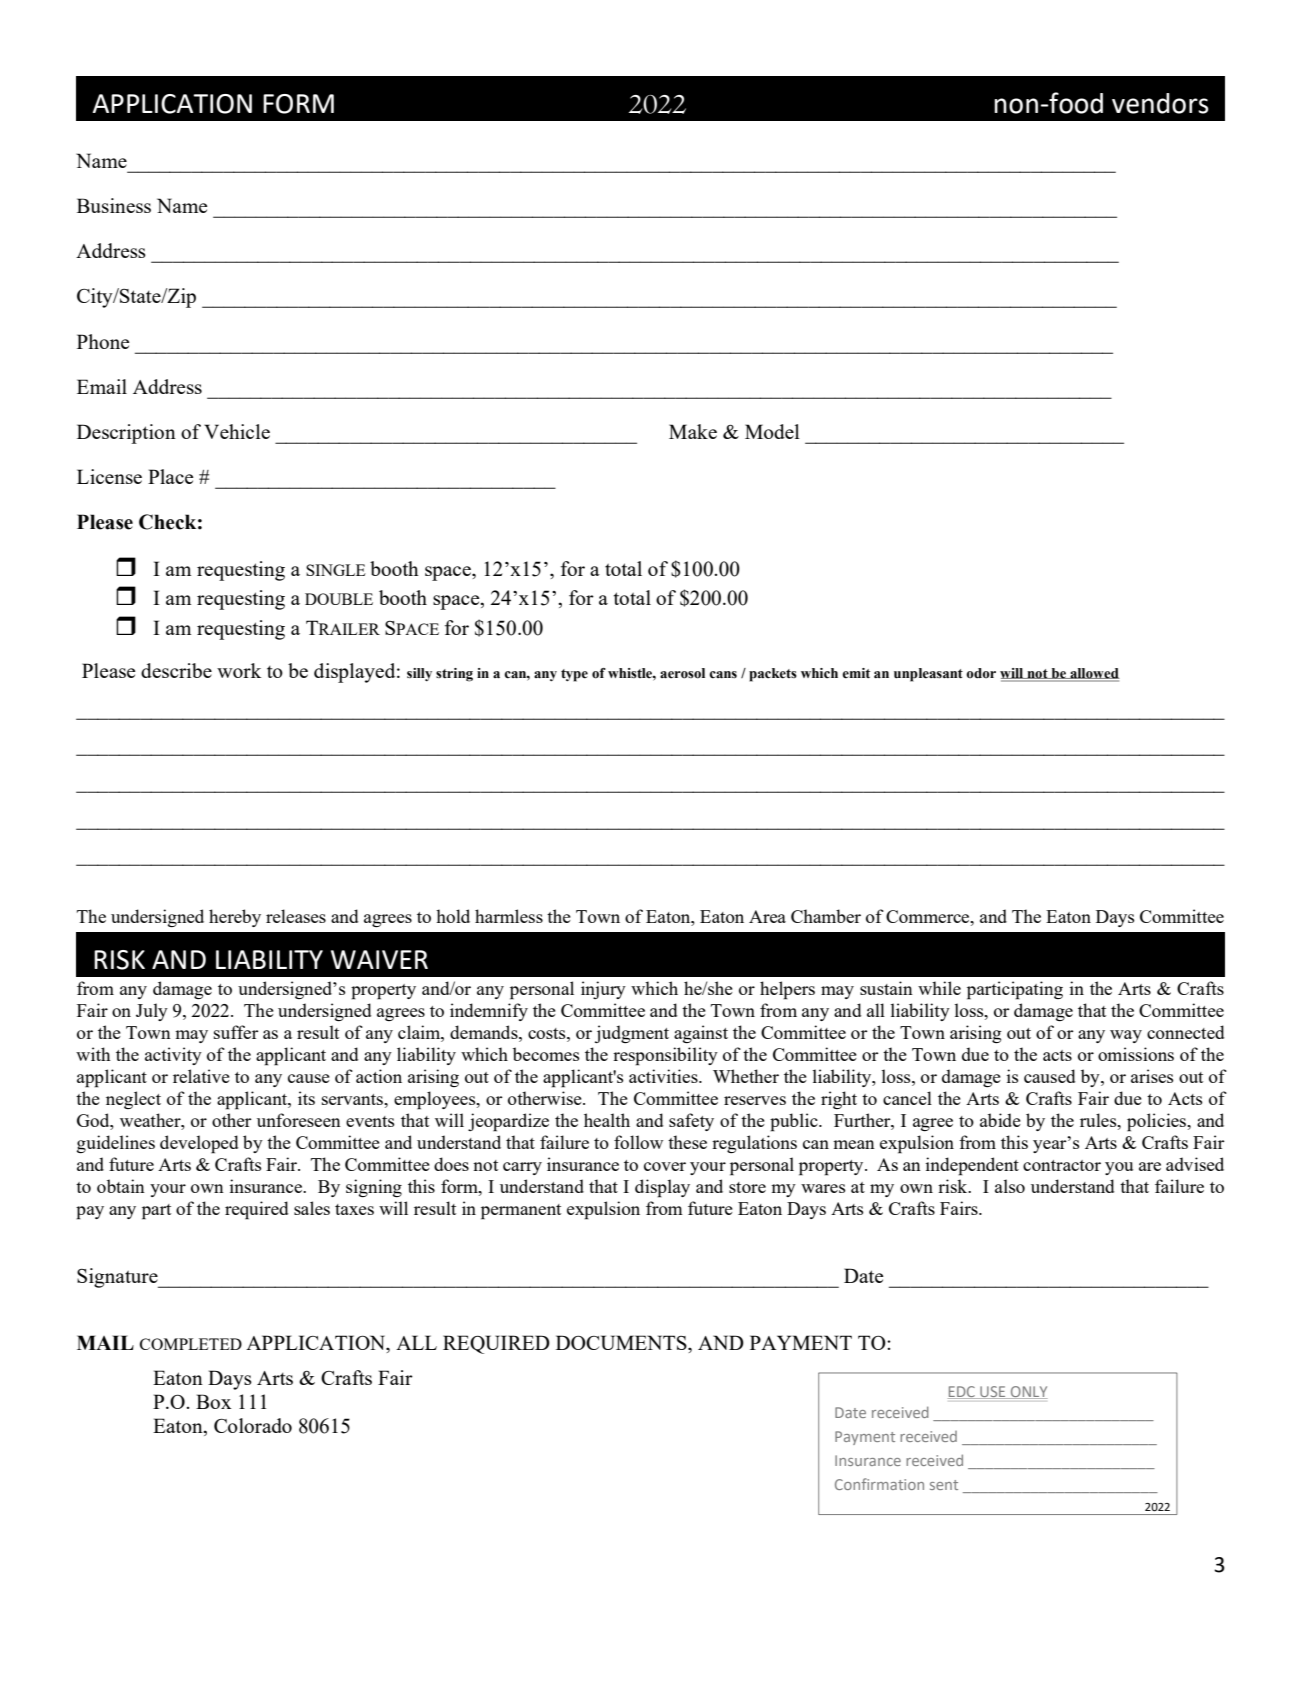 This image has height=1684, width=1302. What do you see at coordinates (199, 1144) in the image?
I see `developed` at bounding box center [199, 1144].
